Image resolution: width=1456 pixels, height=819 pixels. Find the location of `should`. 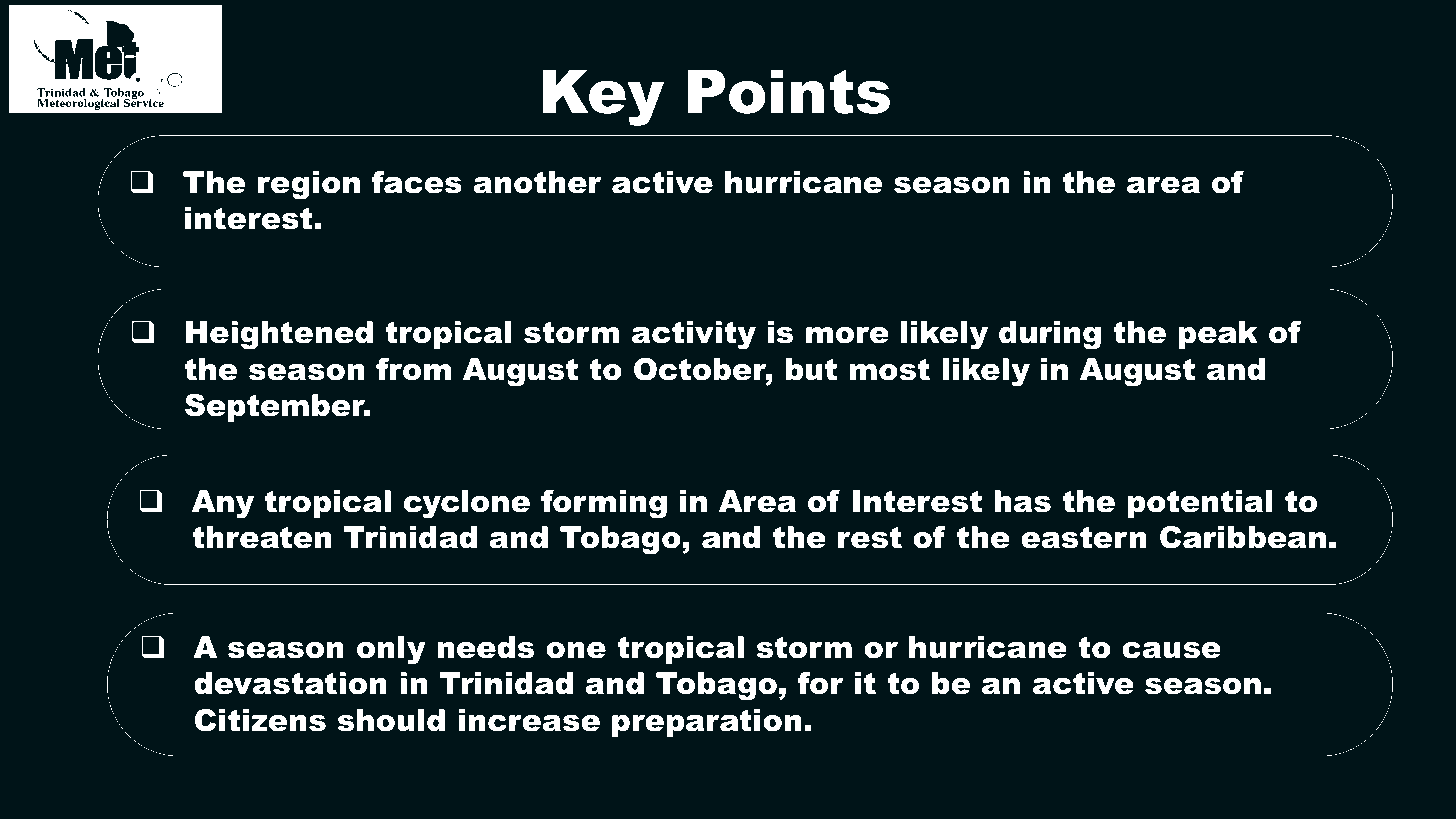

should is located at coordinates (391, 720).
